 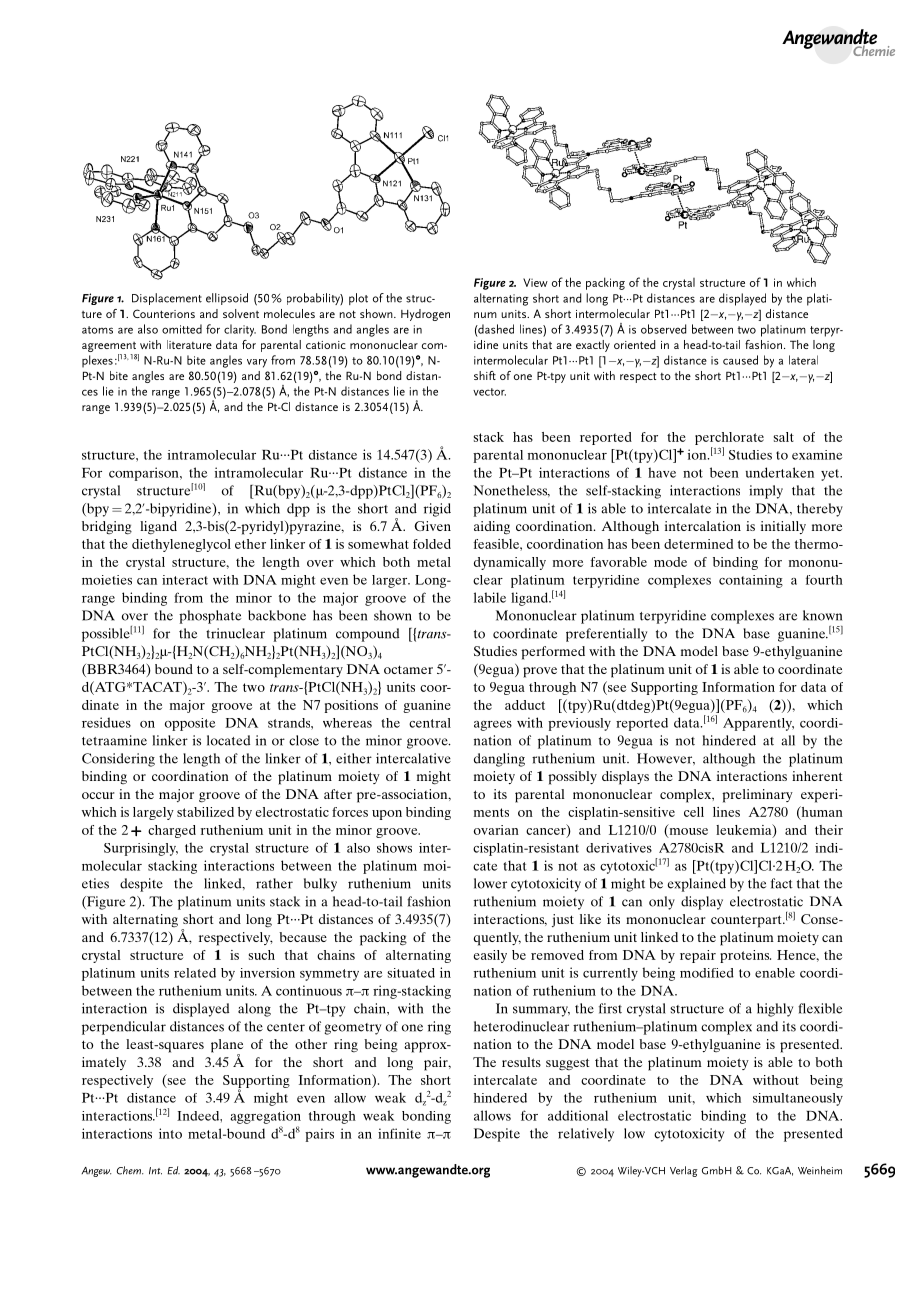 What do you see at coordinates (425, 315) in the screenshot?
I see `Hydrogen` at bounding box center [425, 315].
